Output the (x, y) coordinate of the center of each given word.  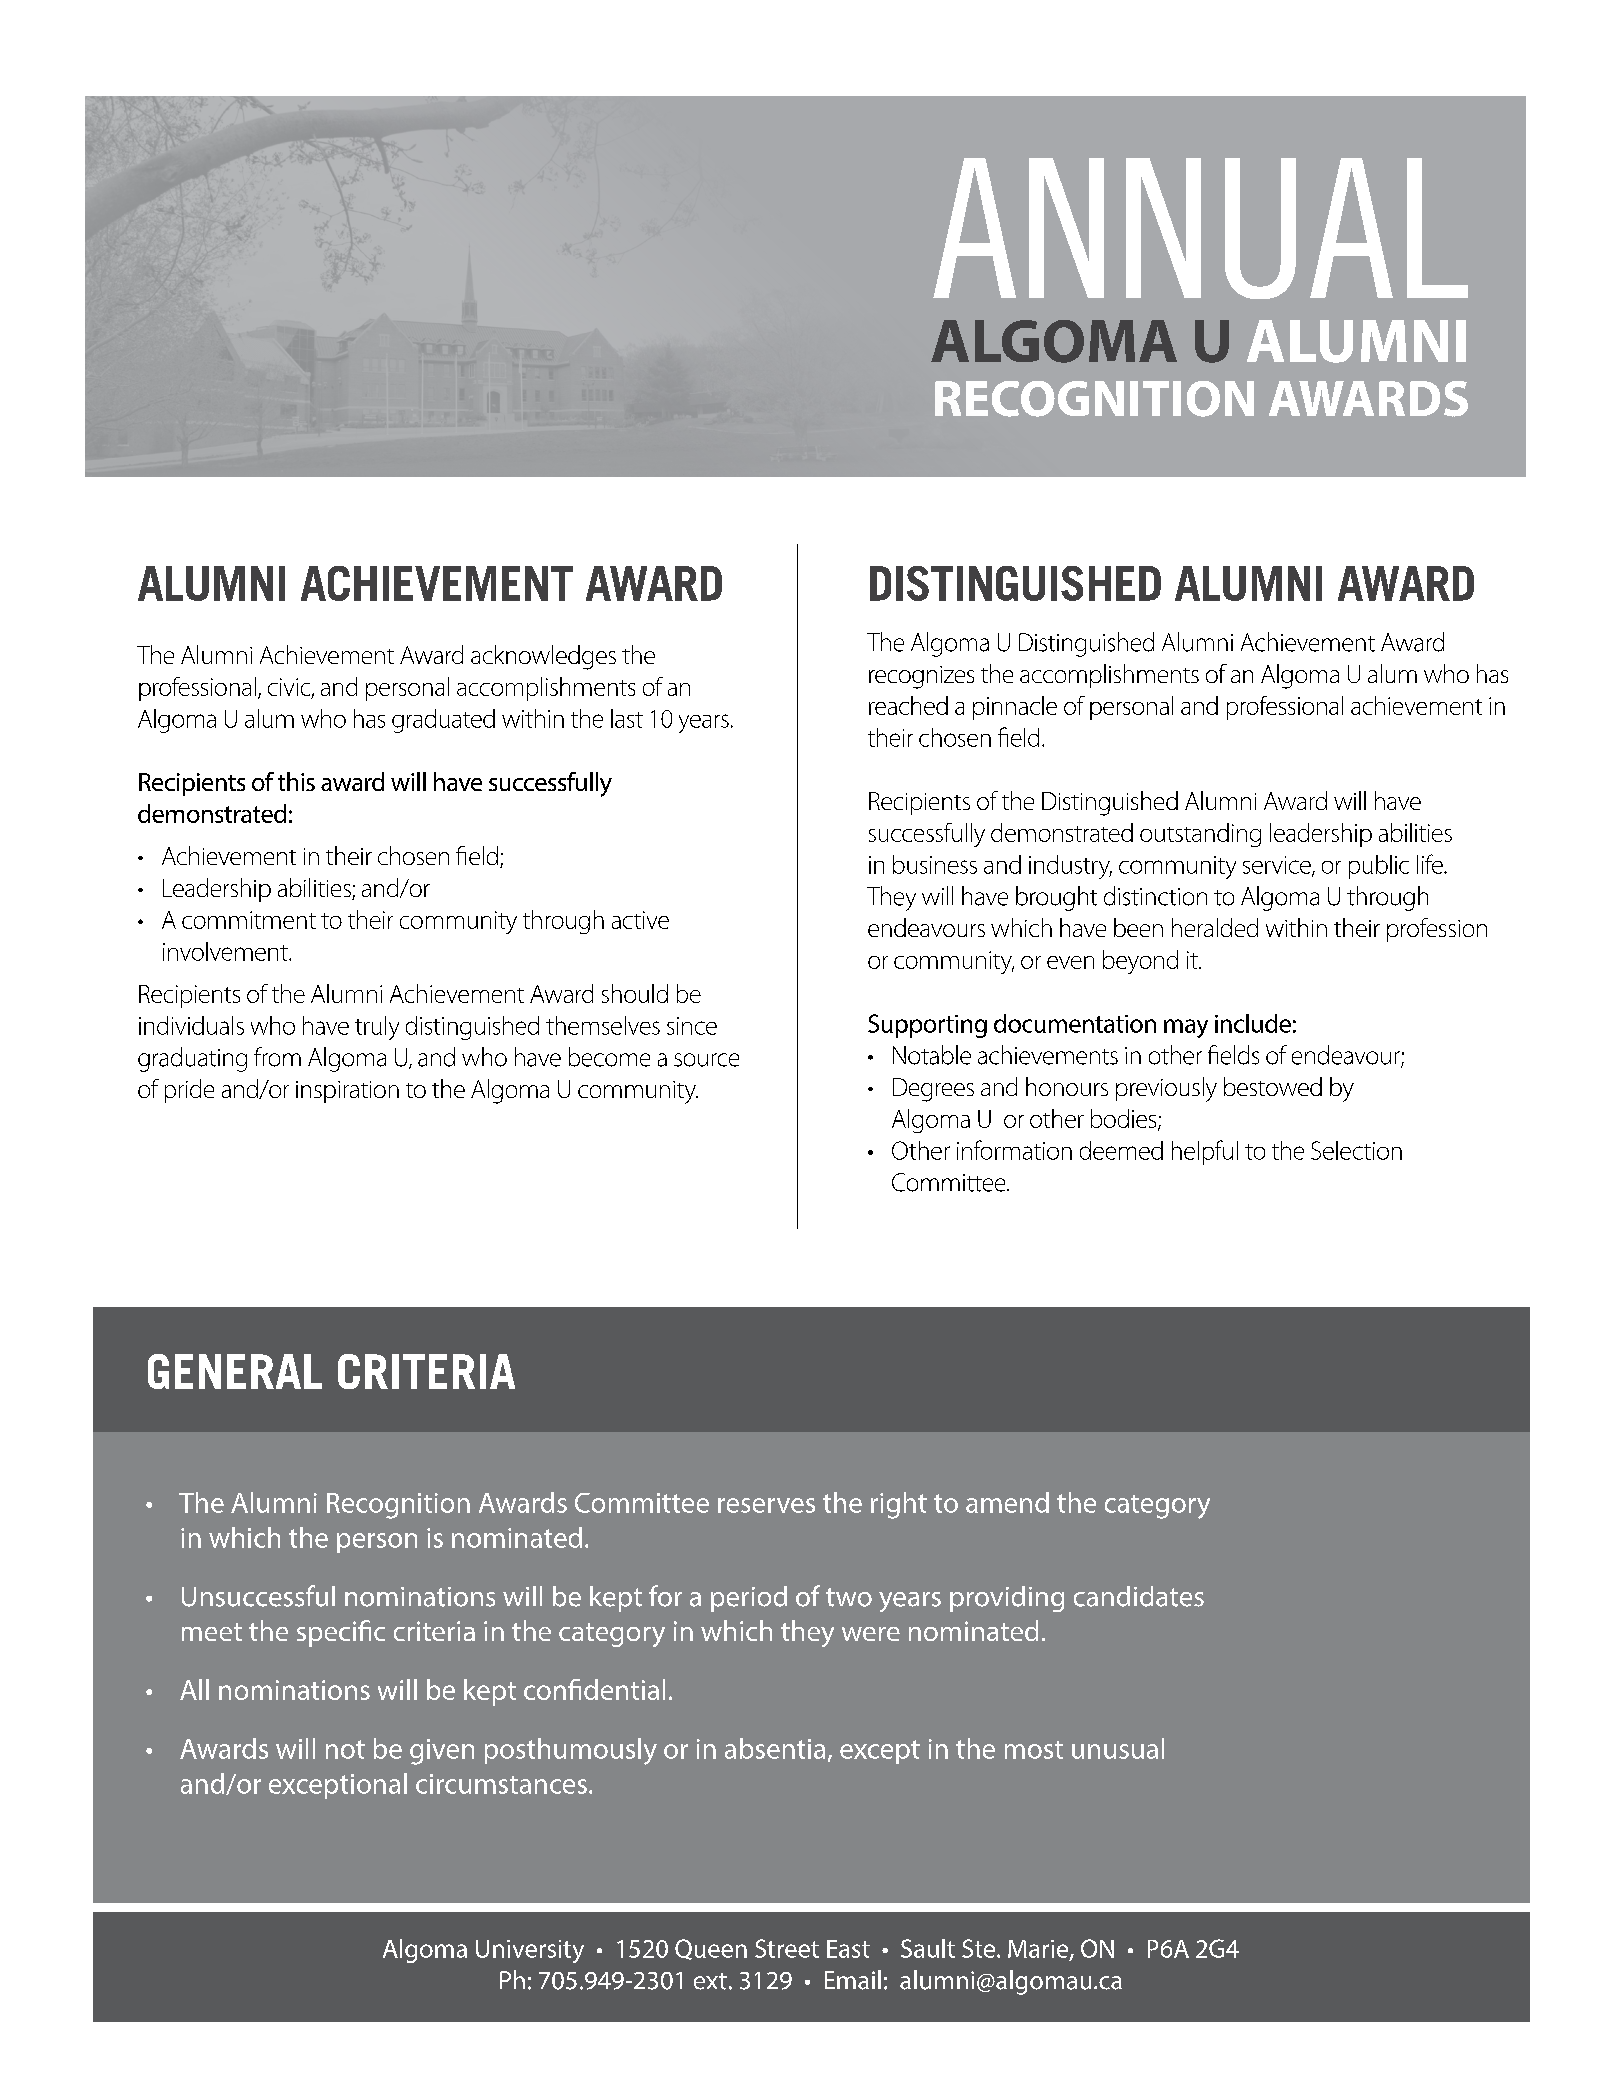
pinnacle (1015, 708)
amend (1007, 1502)
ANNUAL (1200, 228)
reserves (766, 1505)
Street (787, 1948)
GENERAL (235, 1371)
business (935, 864)
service (1278, 866)
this (296, 781)
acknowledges (543, 657)
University (530, 1951)
